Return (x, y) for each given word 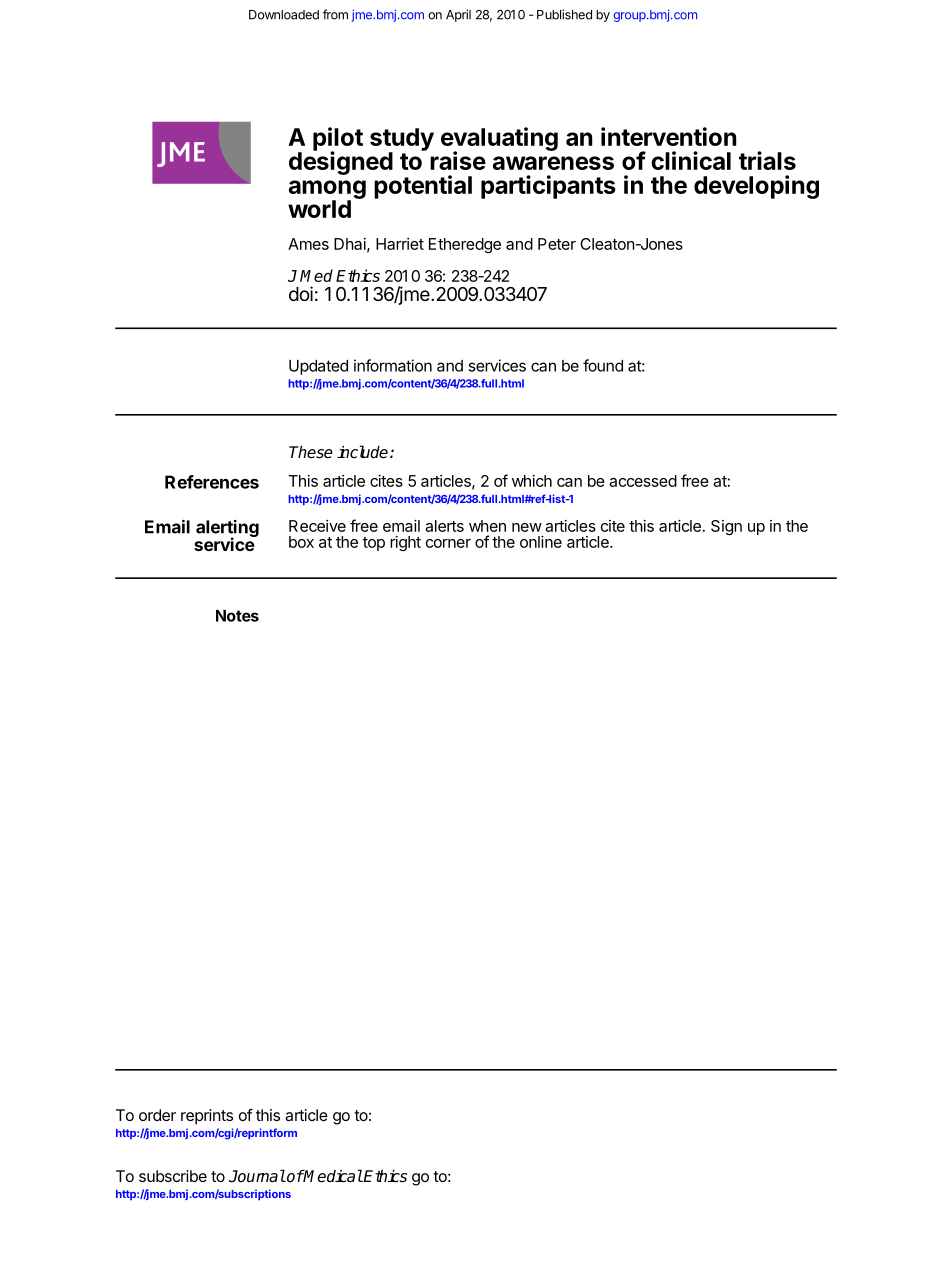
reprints (207, 1117)
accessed (643, 481)
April (458, 15)
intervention (668, 136)
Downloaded (284, 15)
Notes (237, 616)
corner (448, 543)
